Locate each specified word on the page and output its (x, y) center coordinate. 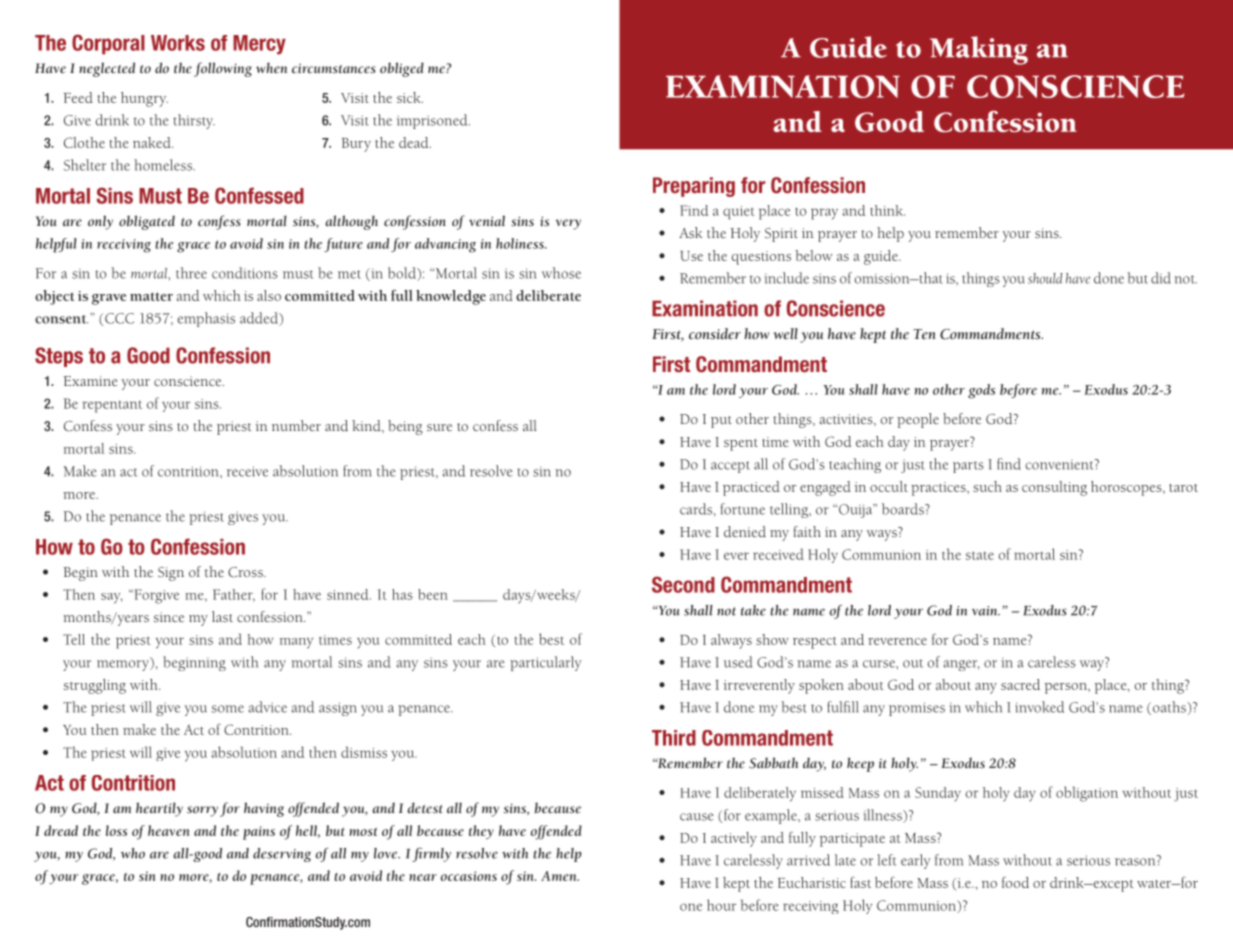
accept (730, 467)
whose (561, 273)
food (1015, 882)
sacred (1020, 684)
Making (979, 50)
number (296, 425)
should (1045, 278)
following (223, 69)
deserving (282, 855)
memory (124, 664)
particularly (545, 663)
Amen (560, 876)
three (191, 273)
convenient (1061, 464)
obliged (402, 69)
